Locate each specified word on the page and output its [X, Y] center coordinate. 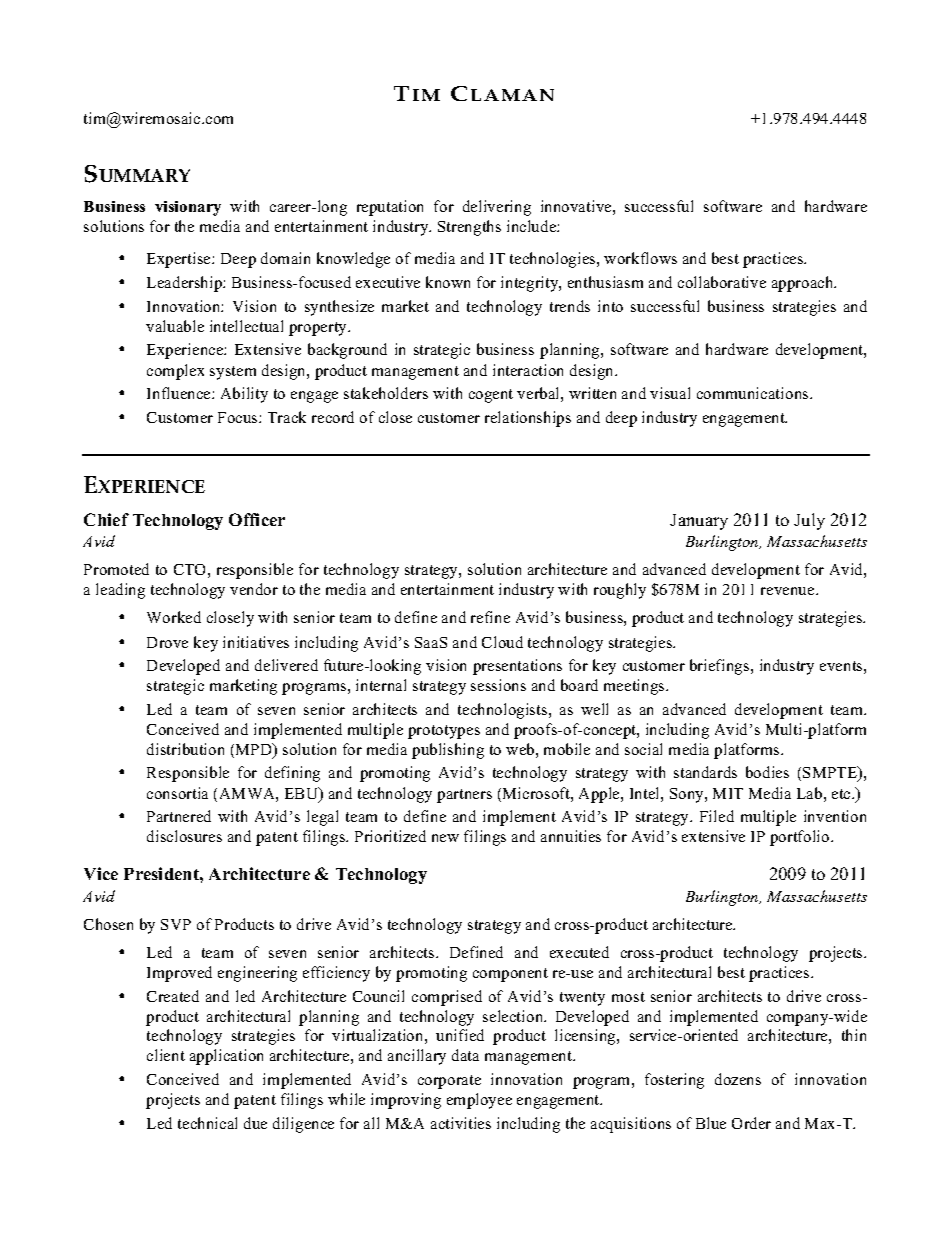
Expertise [180, 260]
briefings [721, 667]
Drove [167, 642]
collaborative [722, 282]
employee [479, 1101]
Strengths [469, 228]
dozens [738, 1079]
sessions [498, 685]
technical [207, 1123]
